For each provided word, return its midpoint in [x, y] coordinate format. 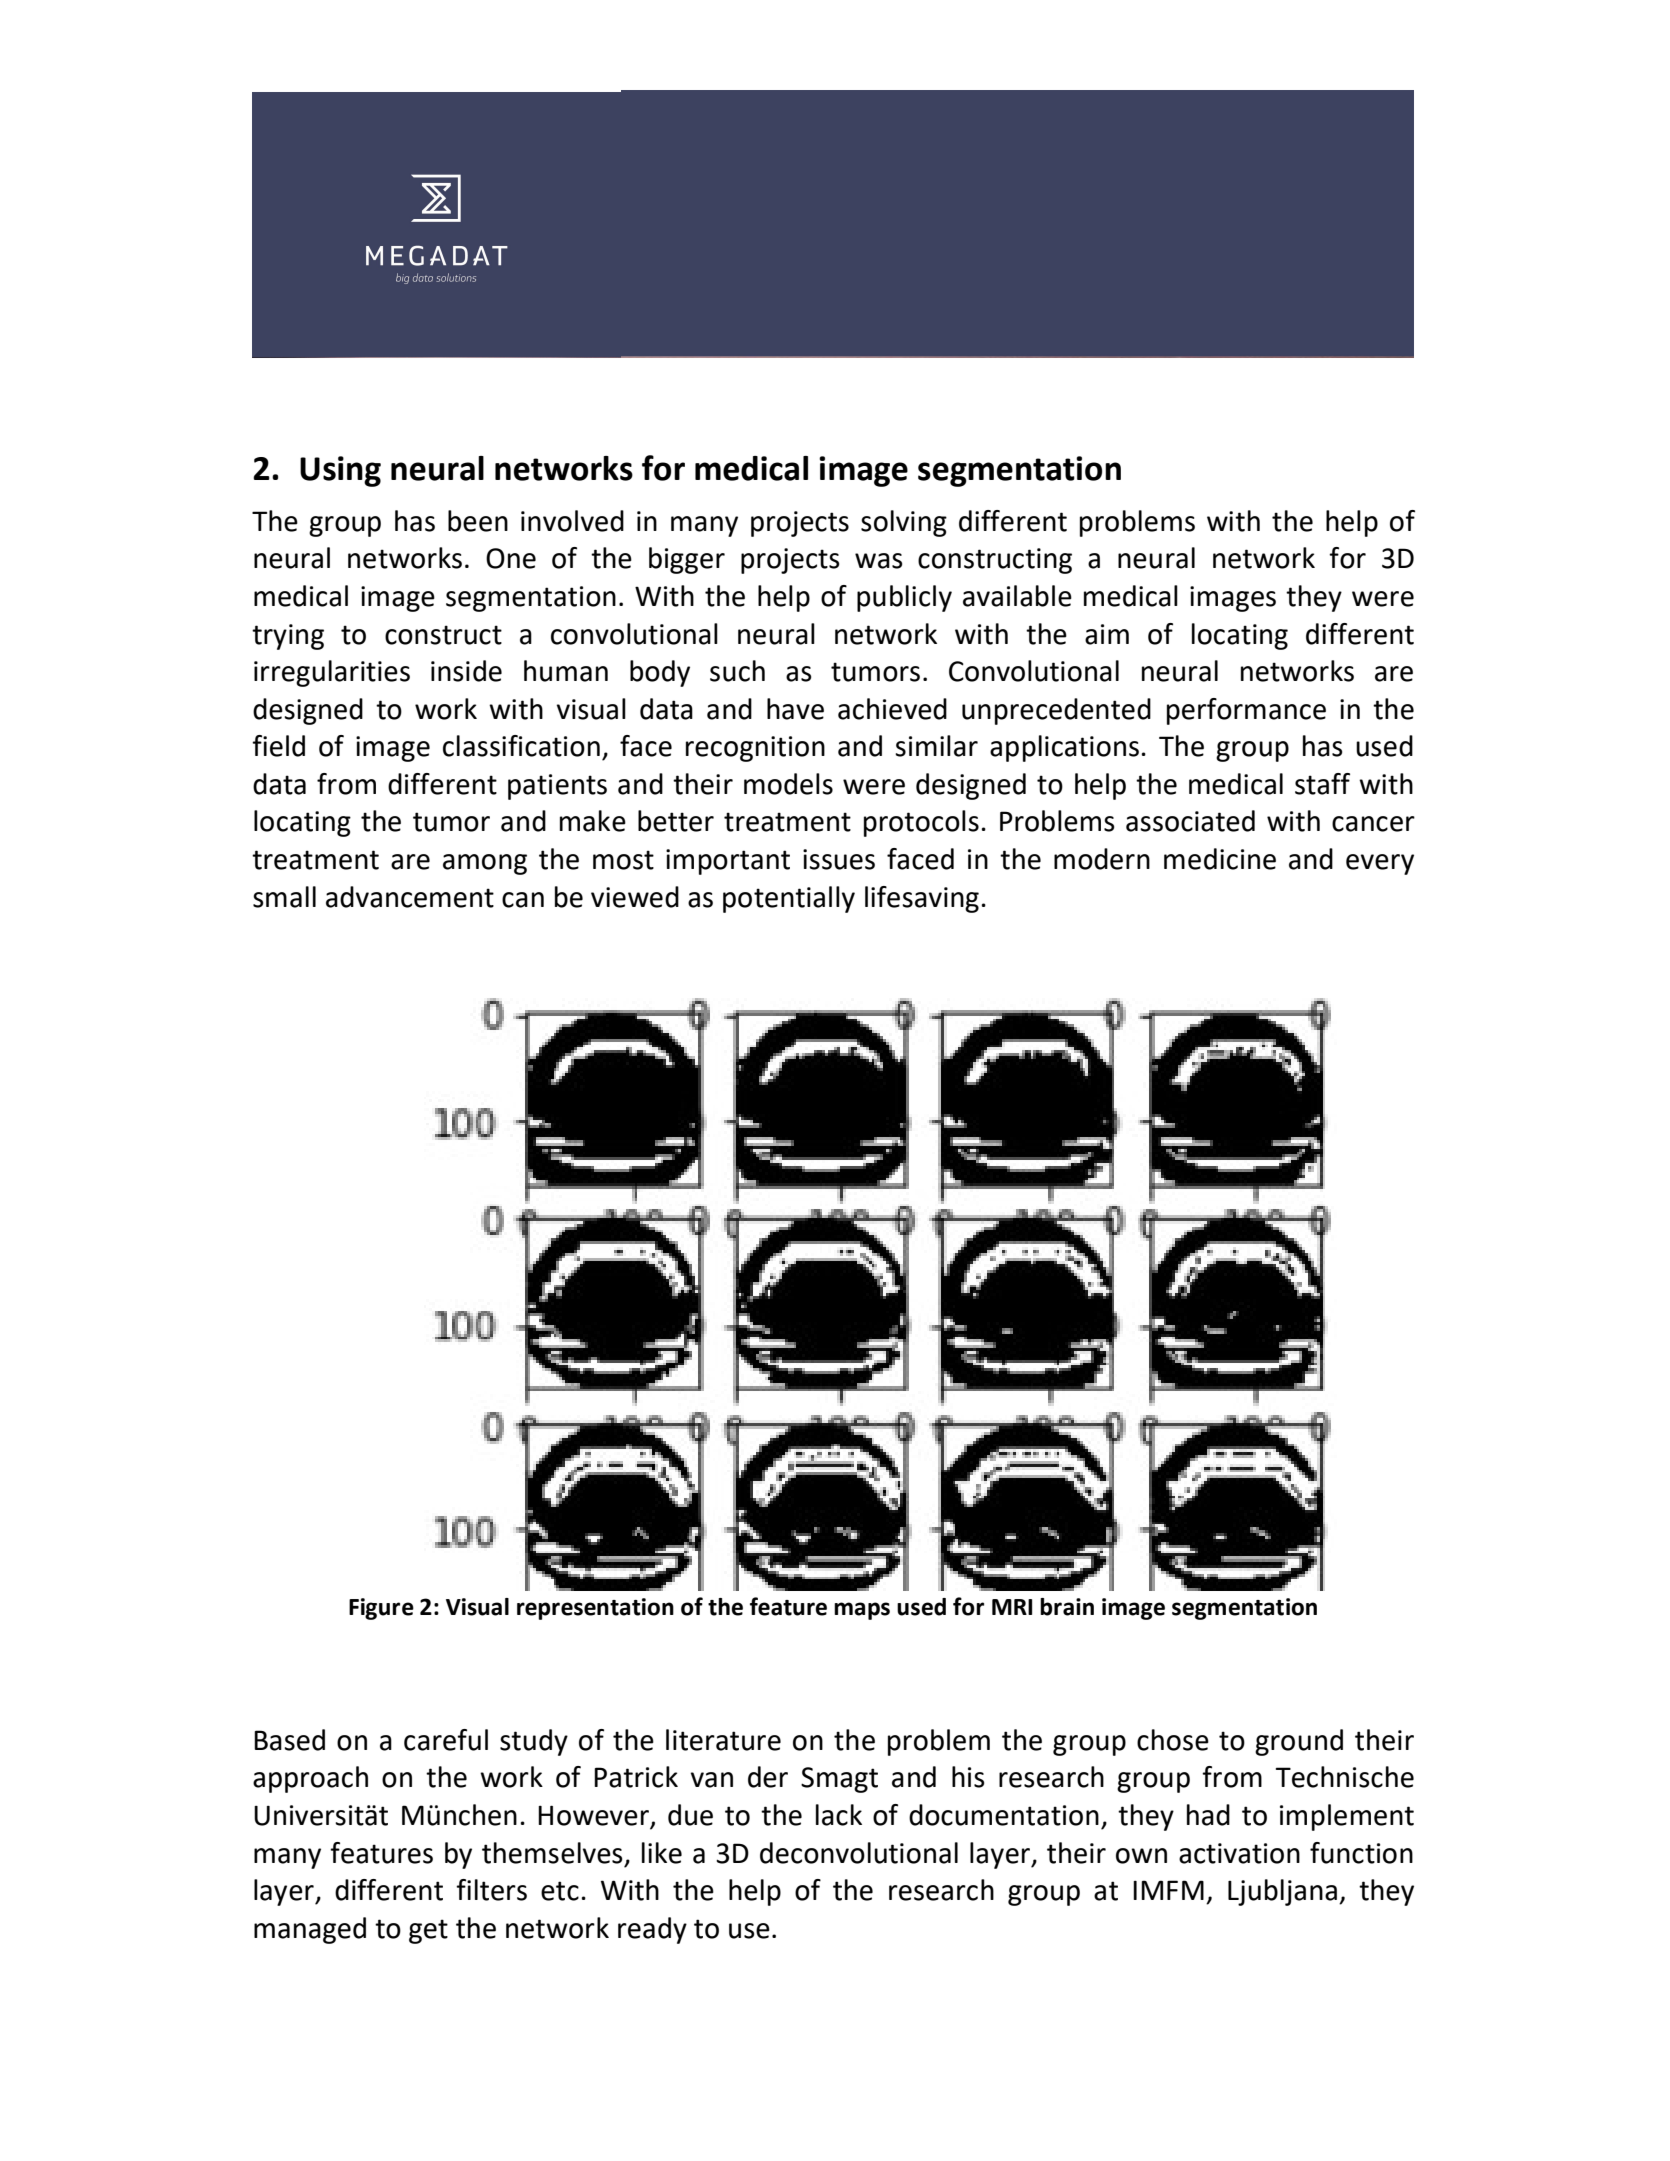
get [428, 1931]
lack [839, 1815]
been [478, 521]
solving [904, 523]
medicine [1220, 859]
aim [1107, 634]
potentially [789, 899]
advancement [410, 897]
